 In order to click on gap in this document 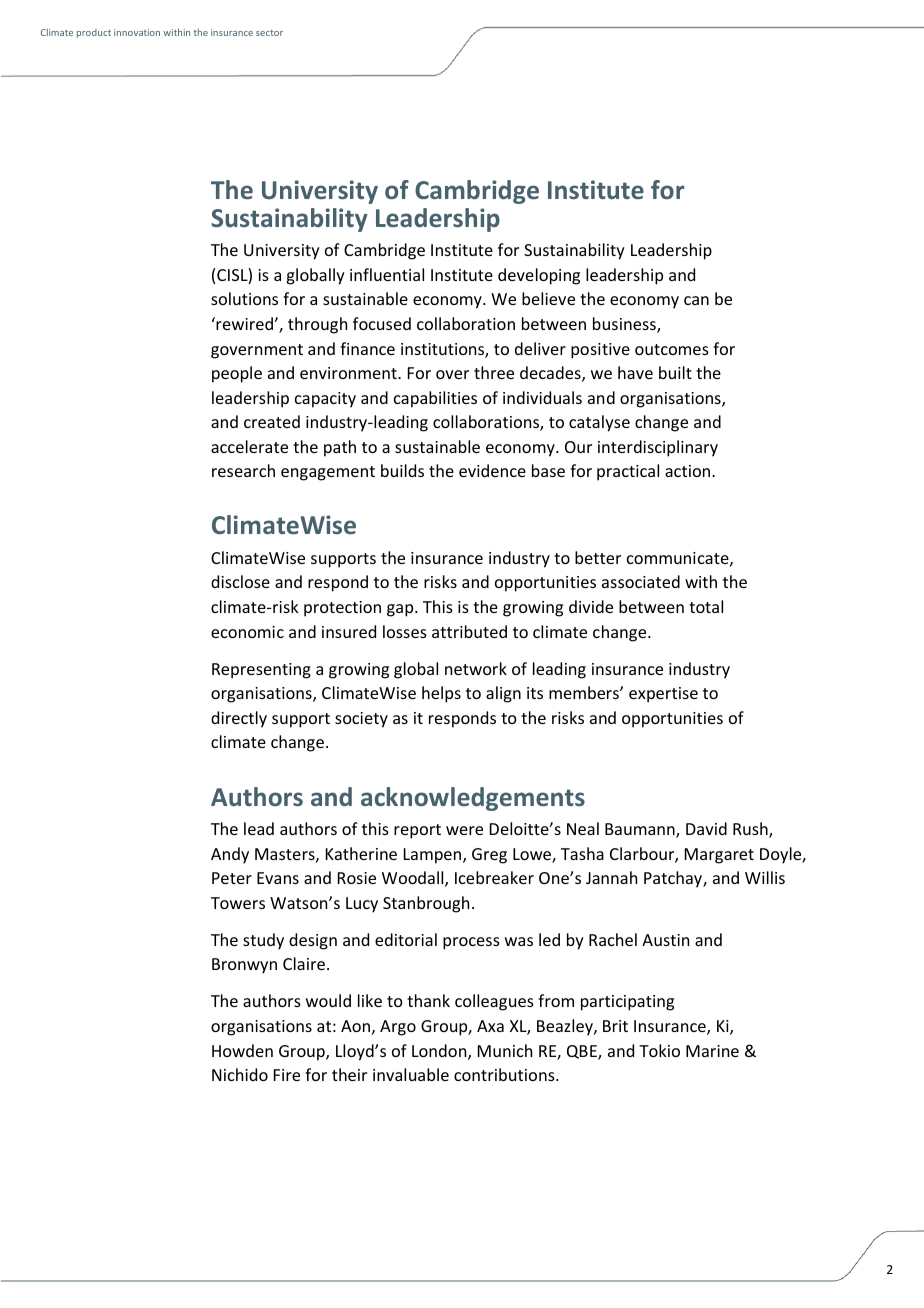, I will do `click(401, 610)`.
